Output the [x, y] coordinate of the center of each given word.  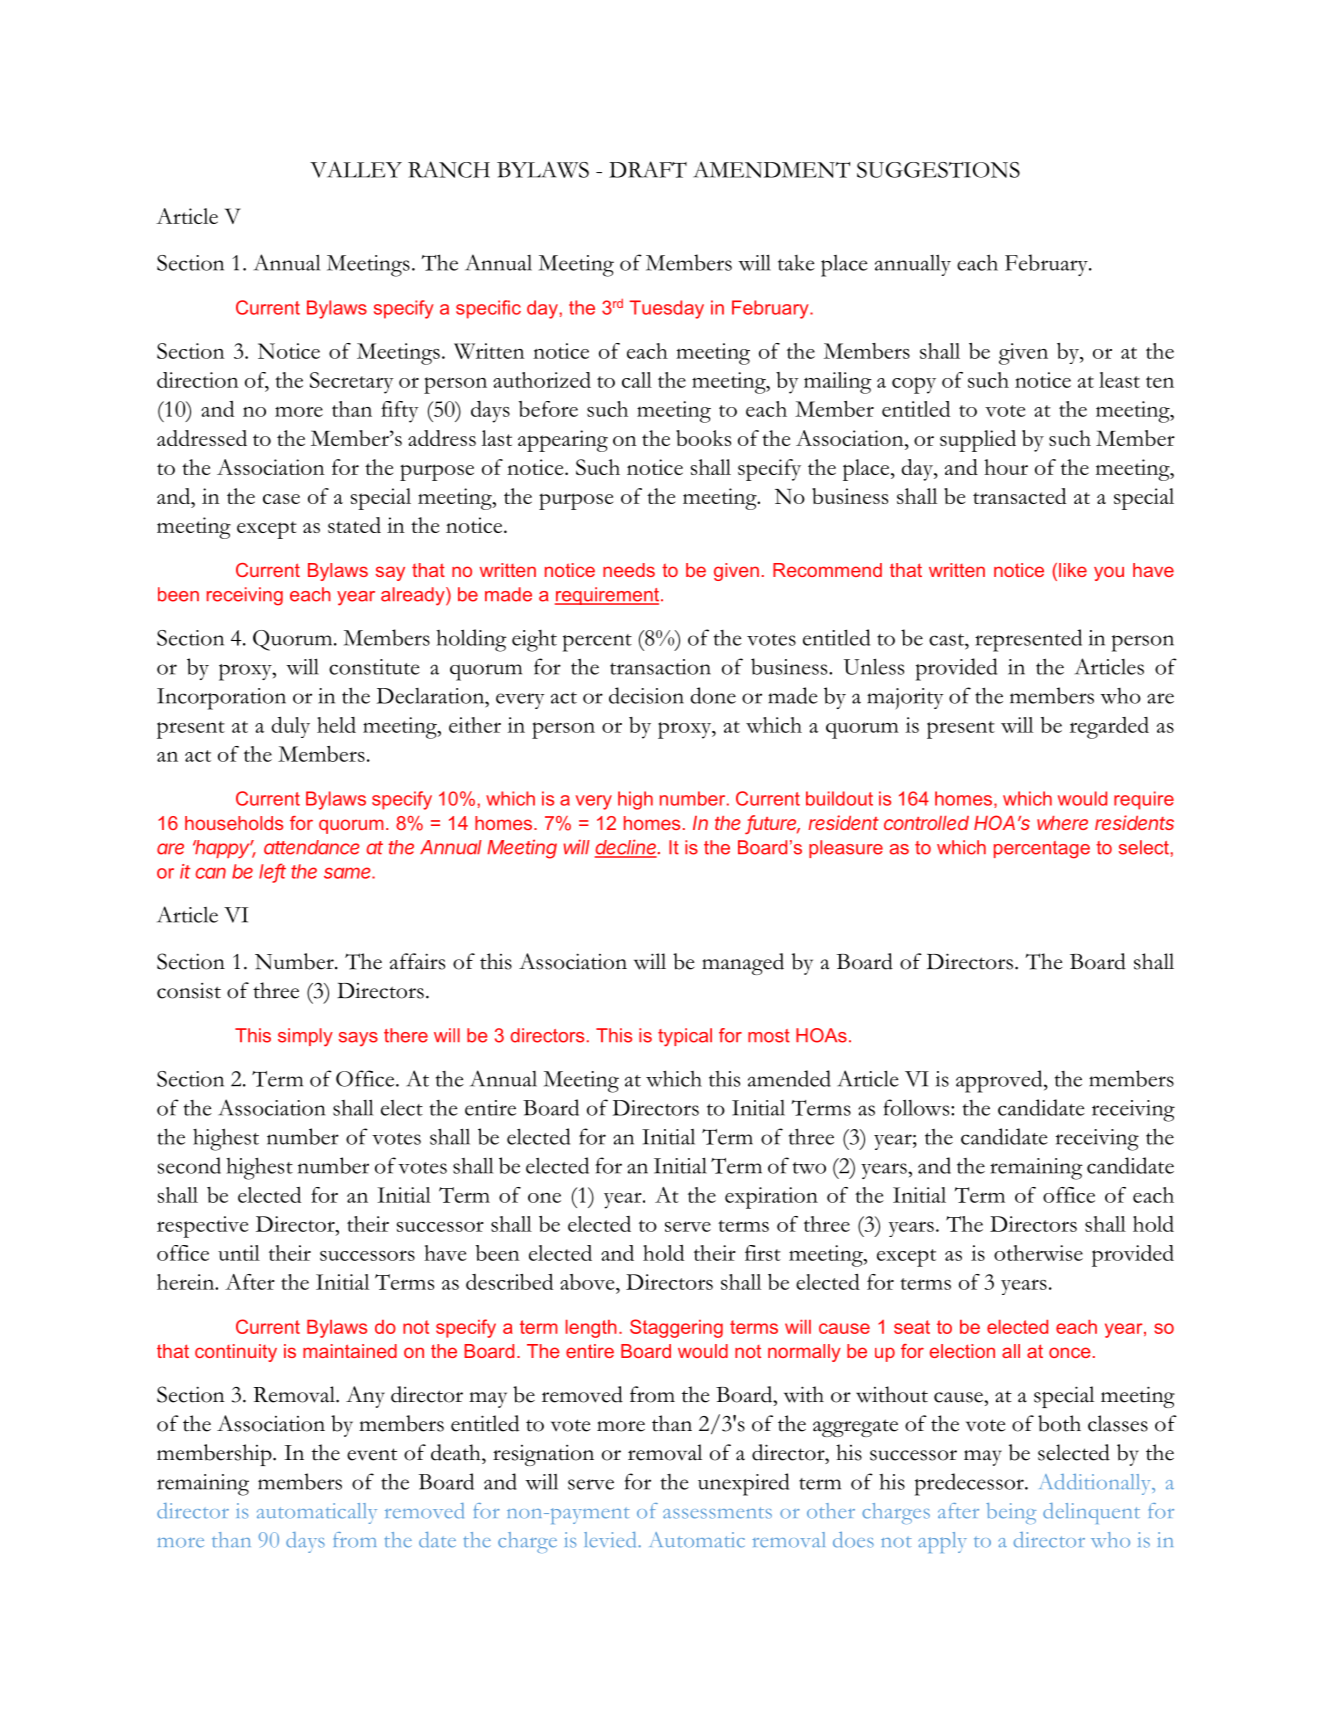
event [372, 1454]
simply [305, 1037]
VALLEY [356, 169]
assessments [717, 1513]
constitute [374, 667]
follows [917, 1107]
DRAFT [648, 169]
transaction [660, 667]
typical [685, 1037]
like [1073, 570]
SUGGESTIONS [938, 170]
